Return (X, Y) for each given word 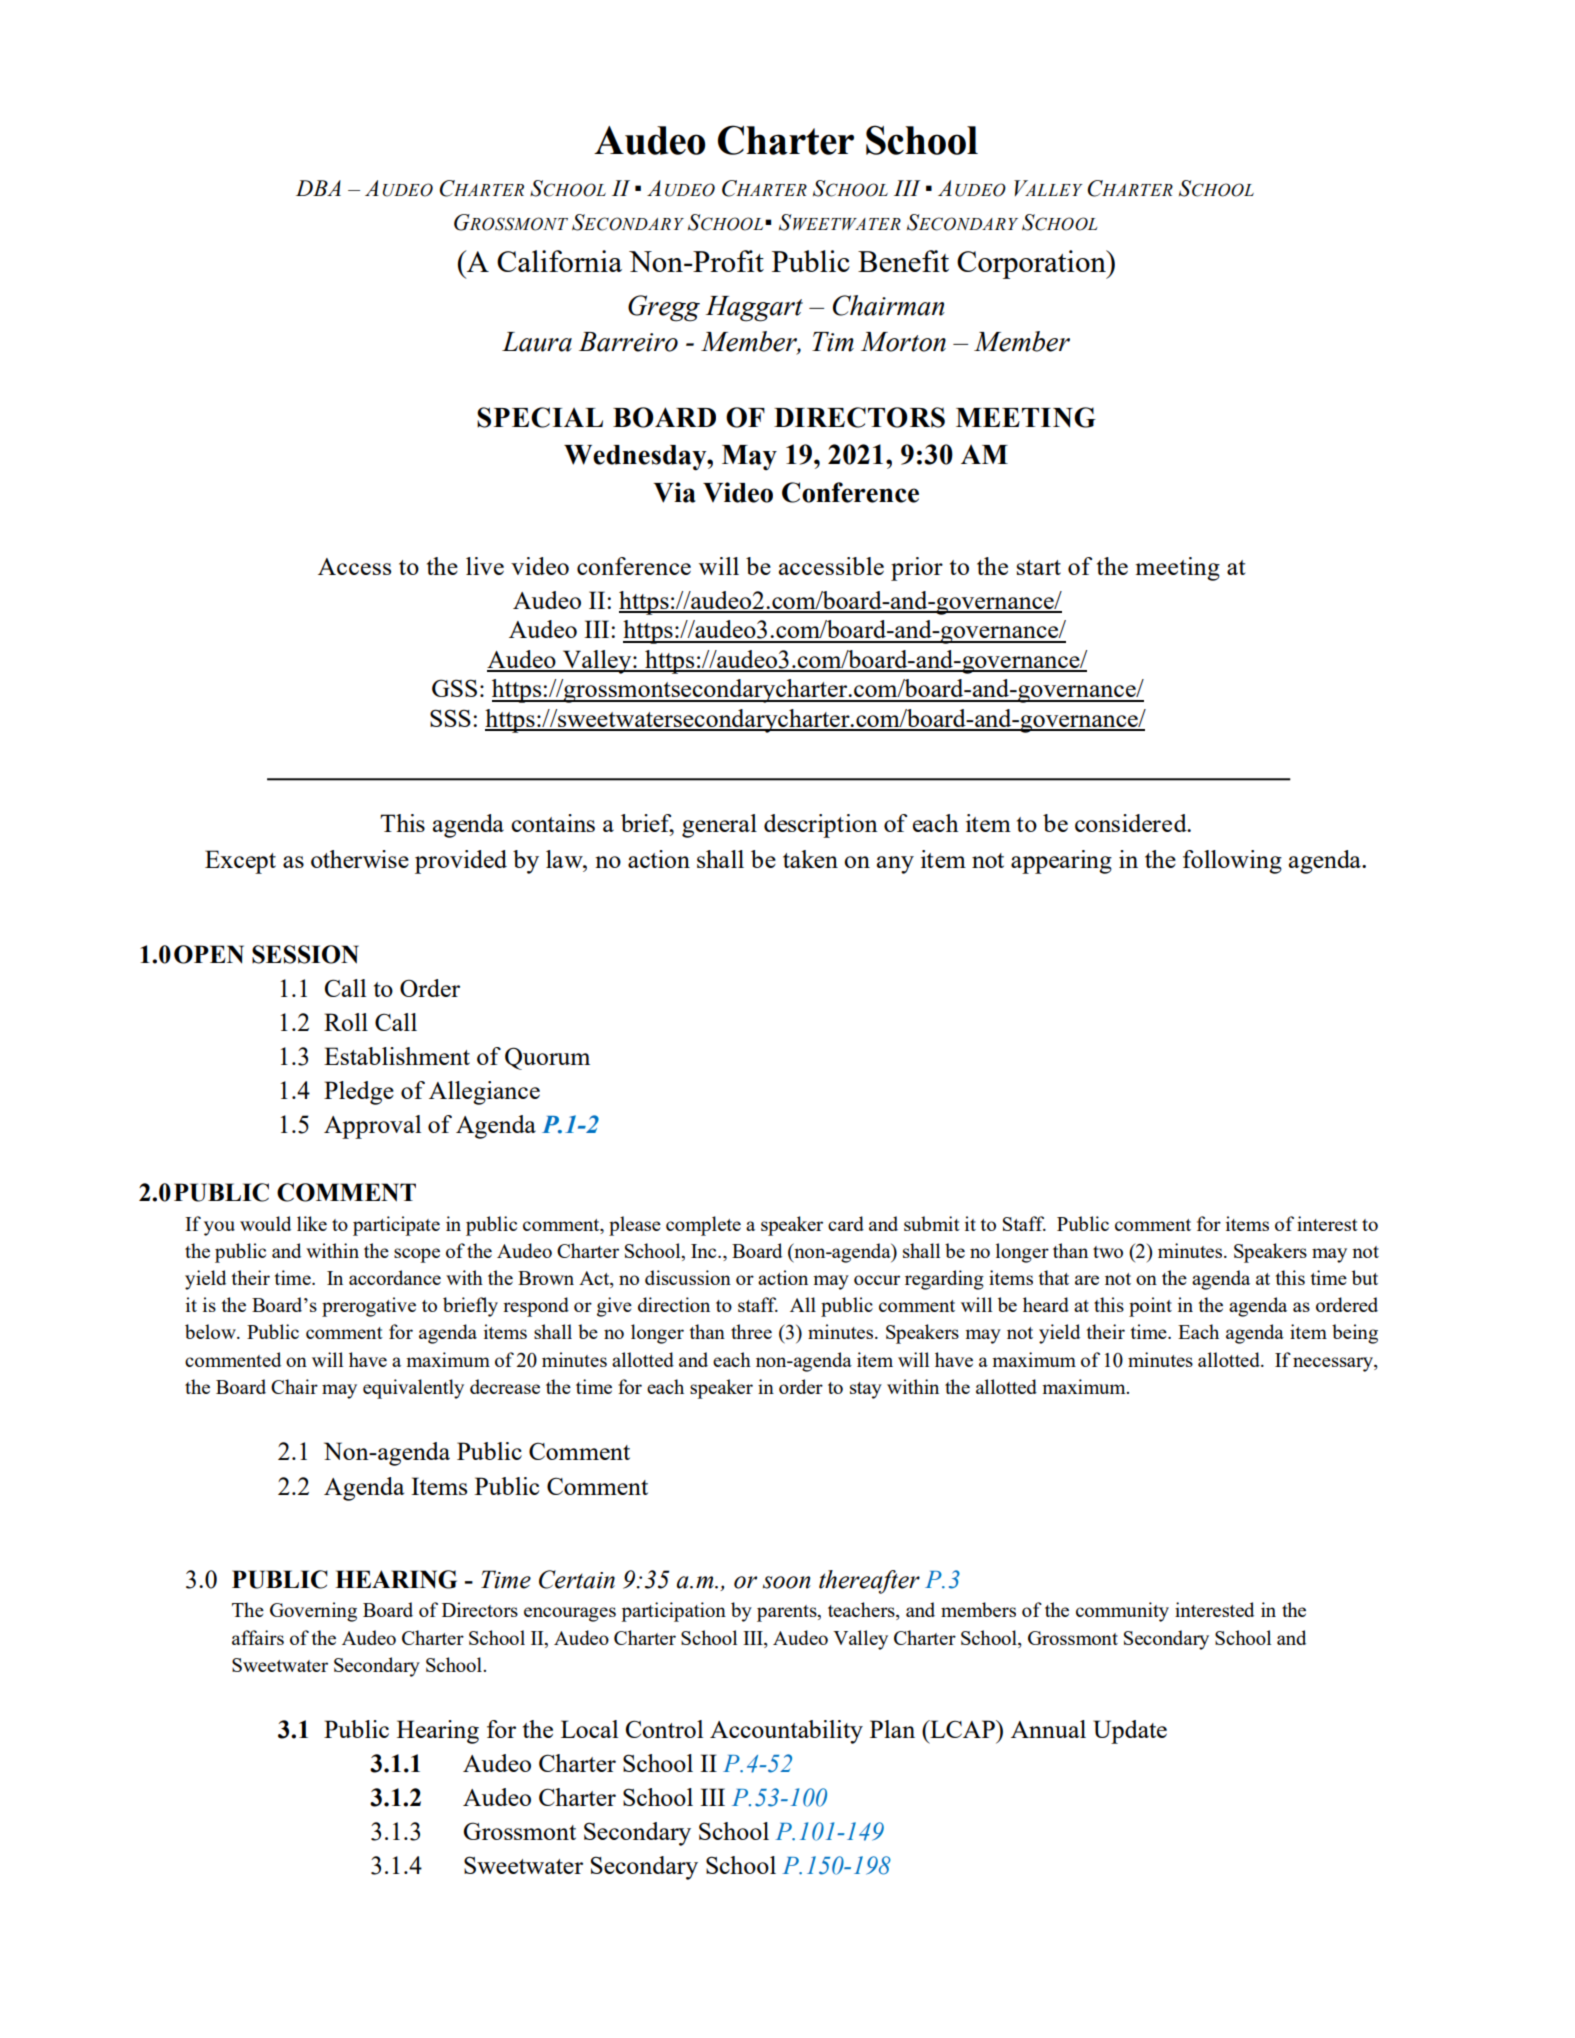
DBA (318, 188)
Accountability (786, 1732)
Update (1130, 1732)
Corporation (1032, 264)
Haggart (754, 309)
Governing (313, 1612)
